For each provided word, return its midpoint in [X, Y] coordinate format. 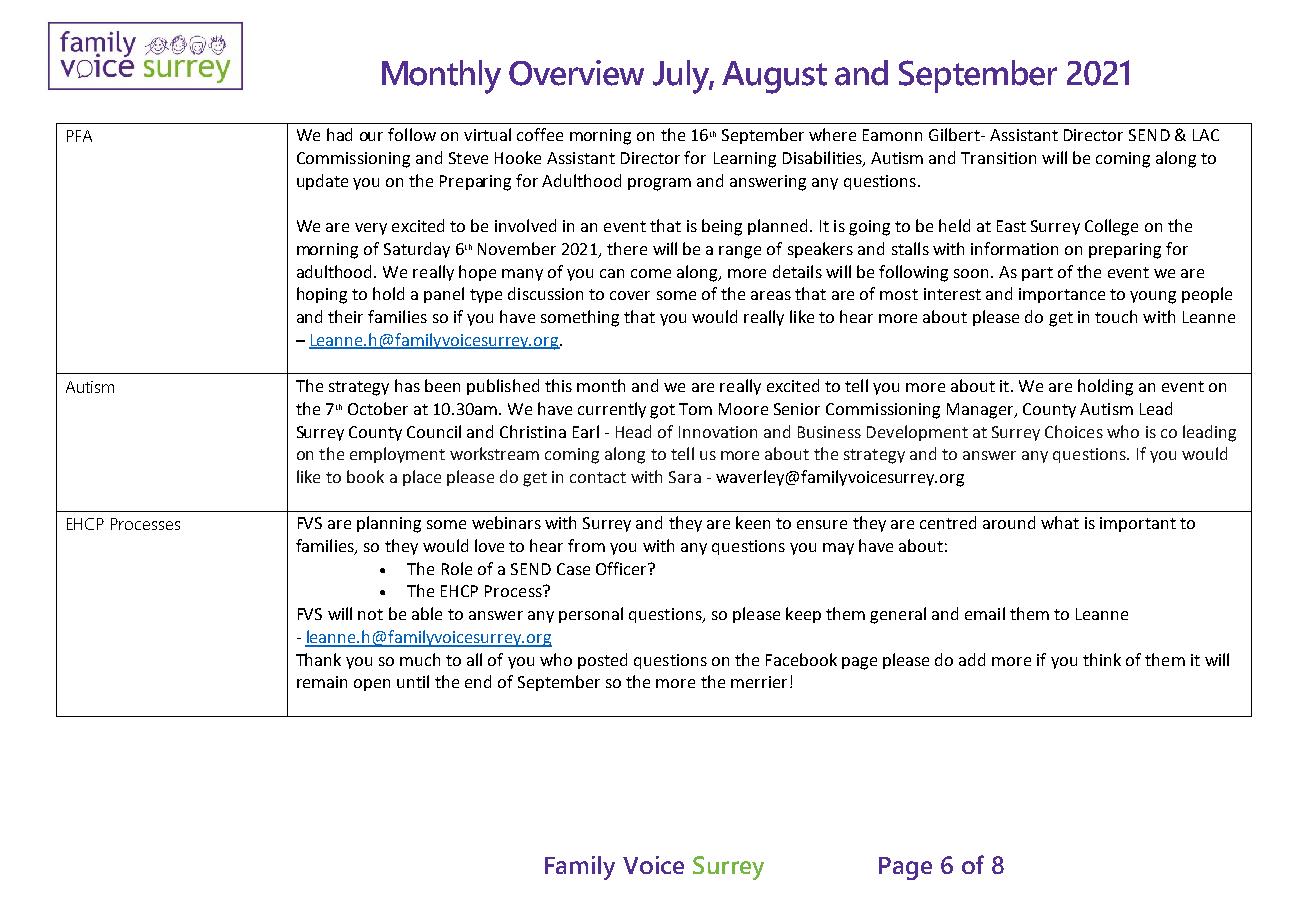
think [1102, 659]
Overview [576, 73]
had [339, 134]
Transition [998, 158]
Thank [318, 659]
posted [602, 661]
